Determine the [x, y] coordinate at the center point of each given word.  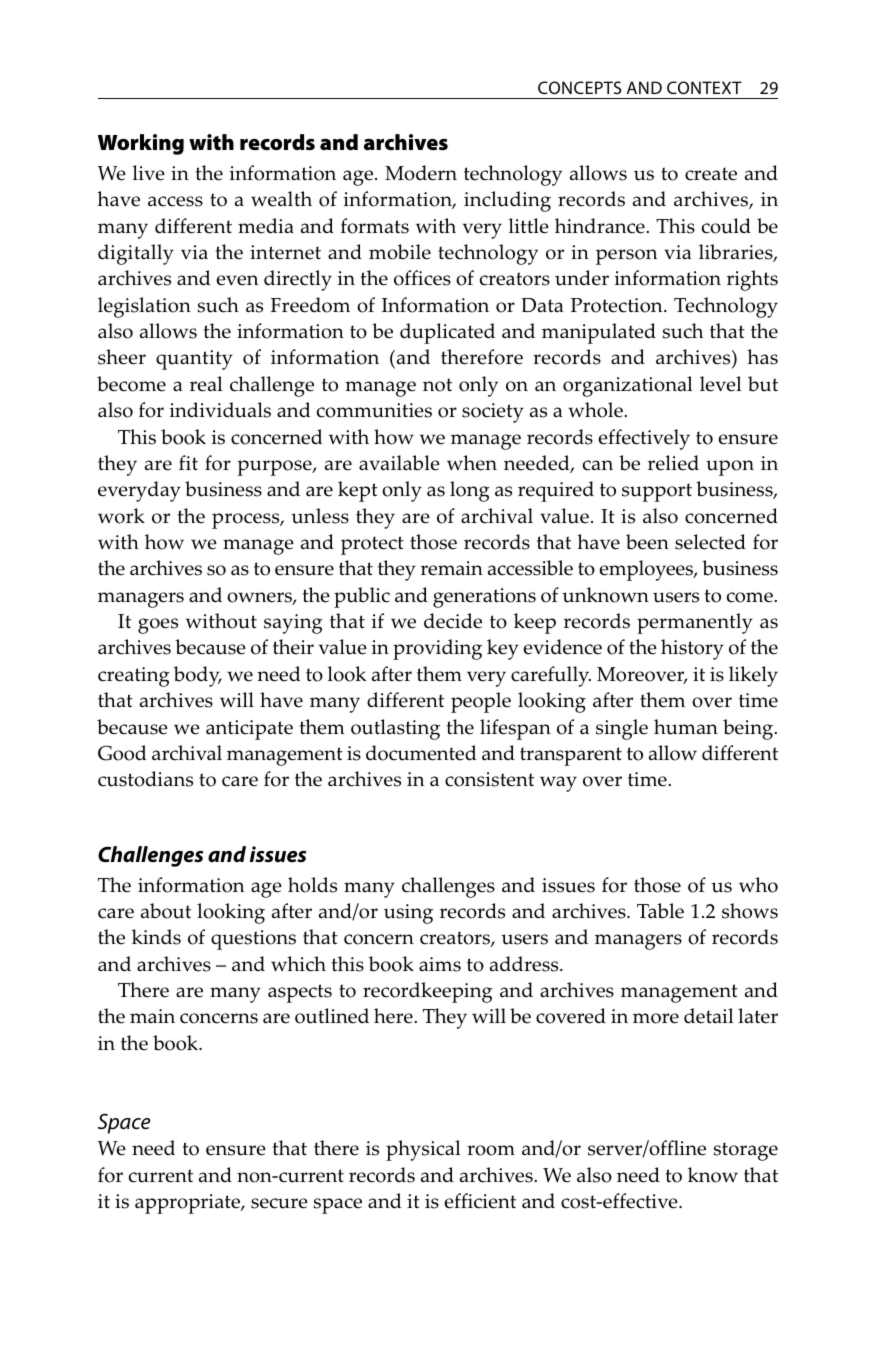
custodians [145, 779]
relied [673, 463]
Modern [421, 173]
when [472, 463]
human [686, 727]
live [149, 173]
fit [188, 462]
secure [279, 1203]
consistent [489, 779]
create [711, 174]
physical [423, 1150]
